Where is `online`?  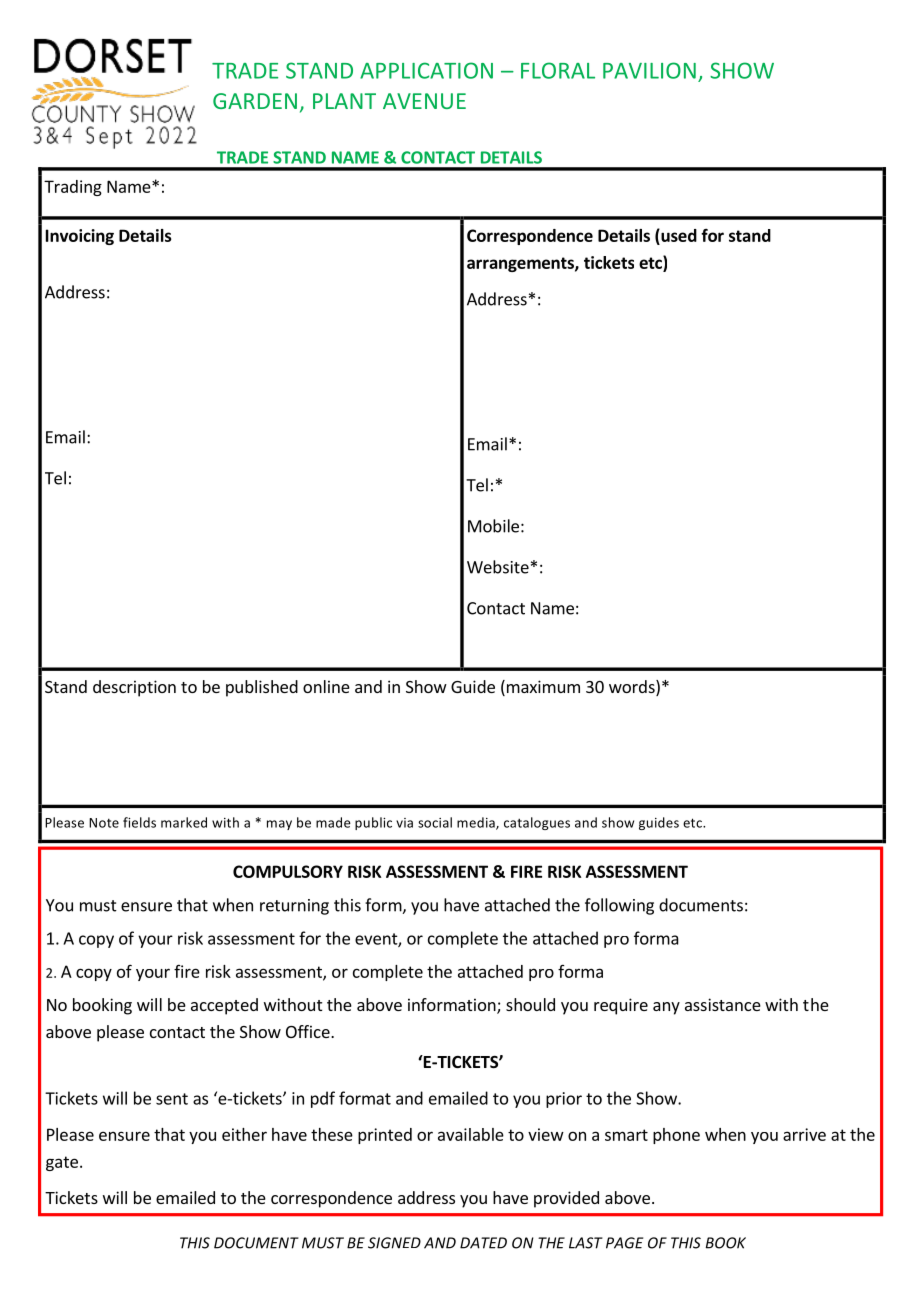 online is located at coordinates (326, 686).
